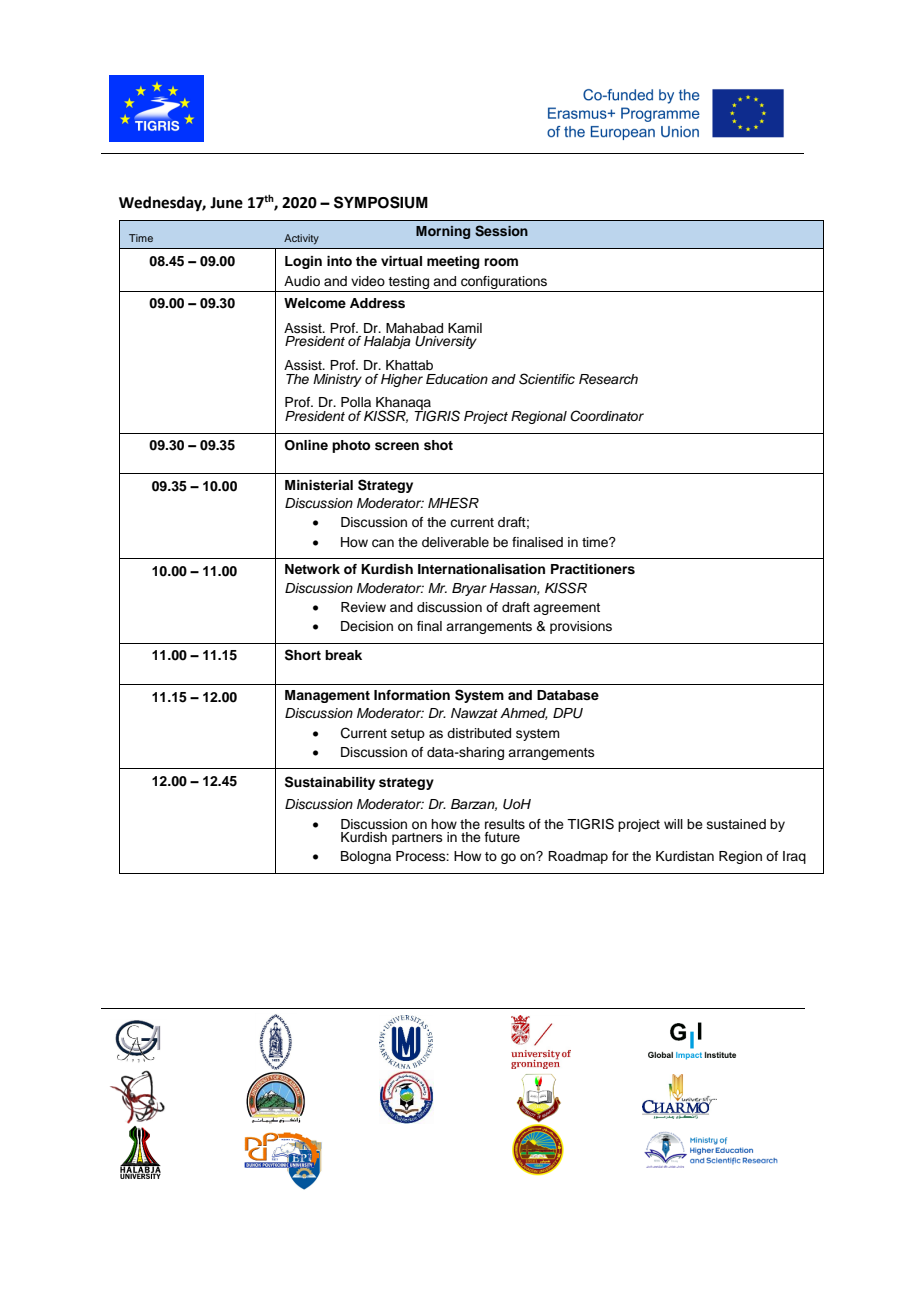  I want to click on Session, so click(501, 231).
